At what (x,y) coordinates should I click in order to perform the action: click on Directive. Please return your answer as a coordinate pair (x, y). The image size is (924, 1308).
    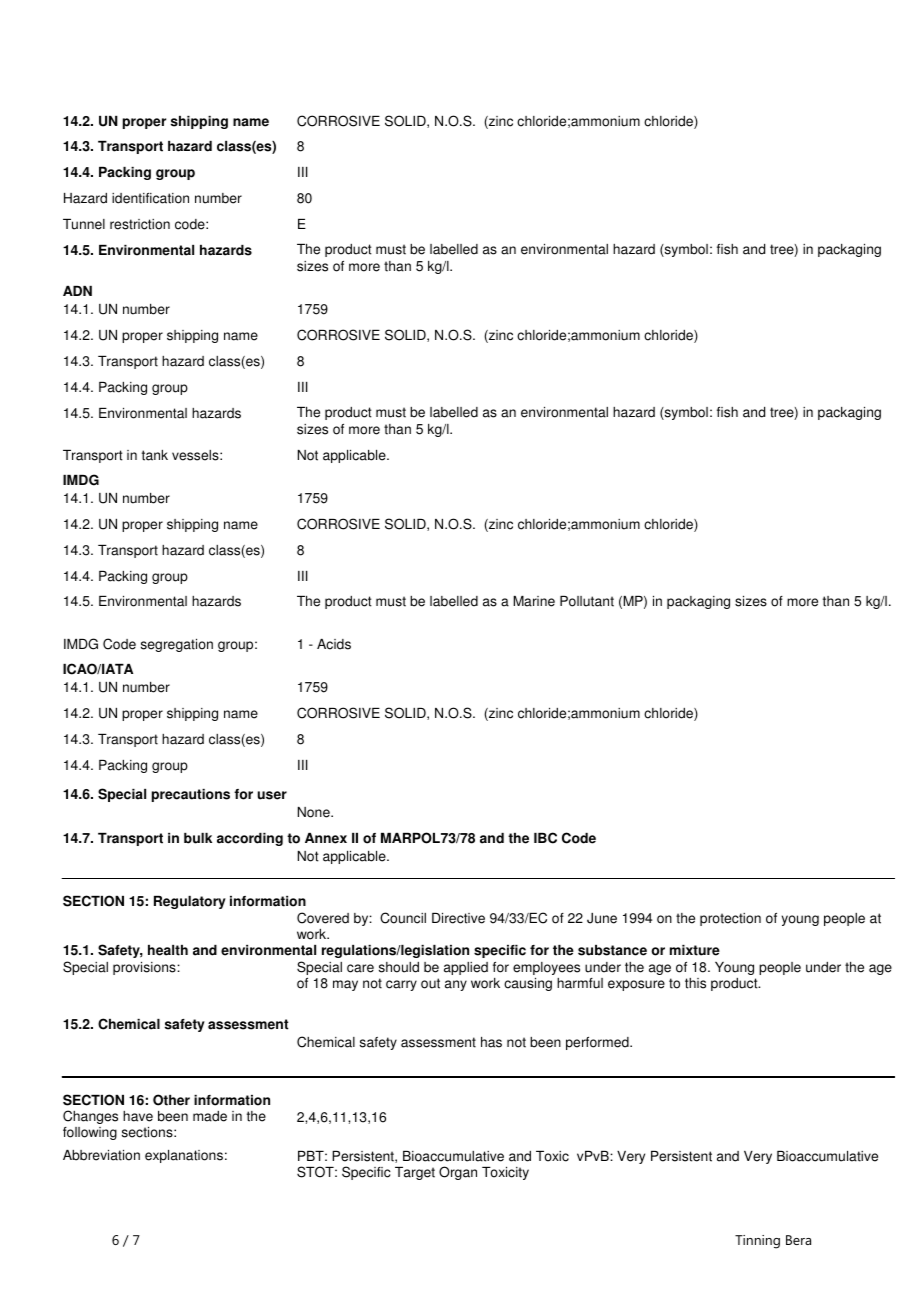
    Looking at the image, I should click on (458, 918).
